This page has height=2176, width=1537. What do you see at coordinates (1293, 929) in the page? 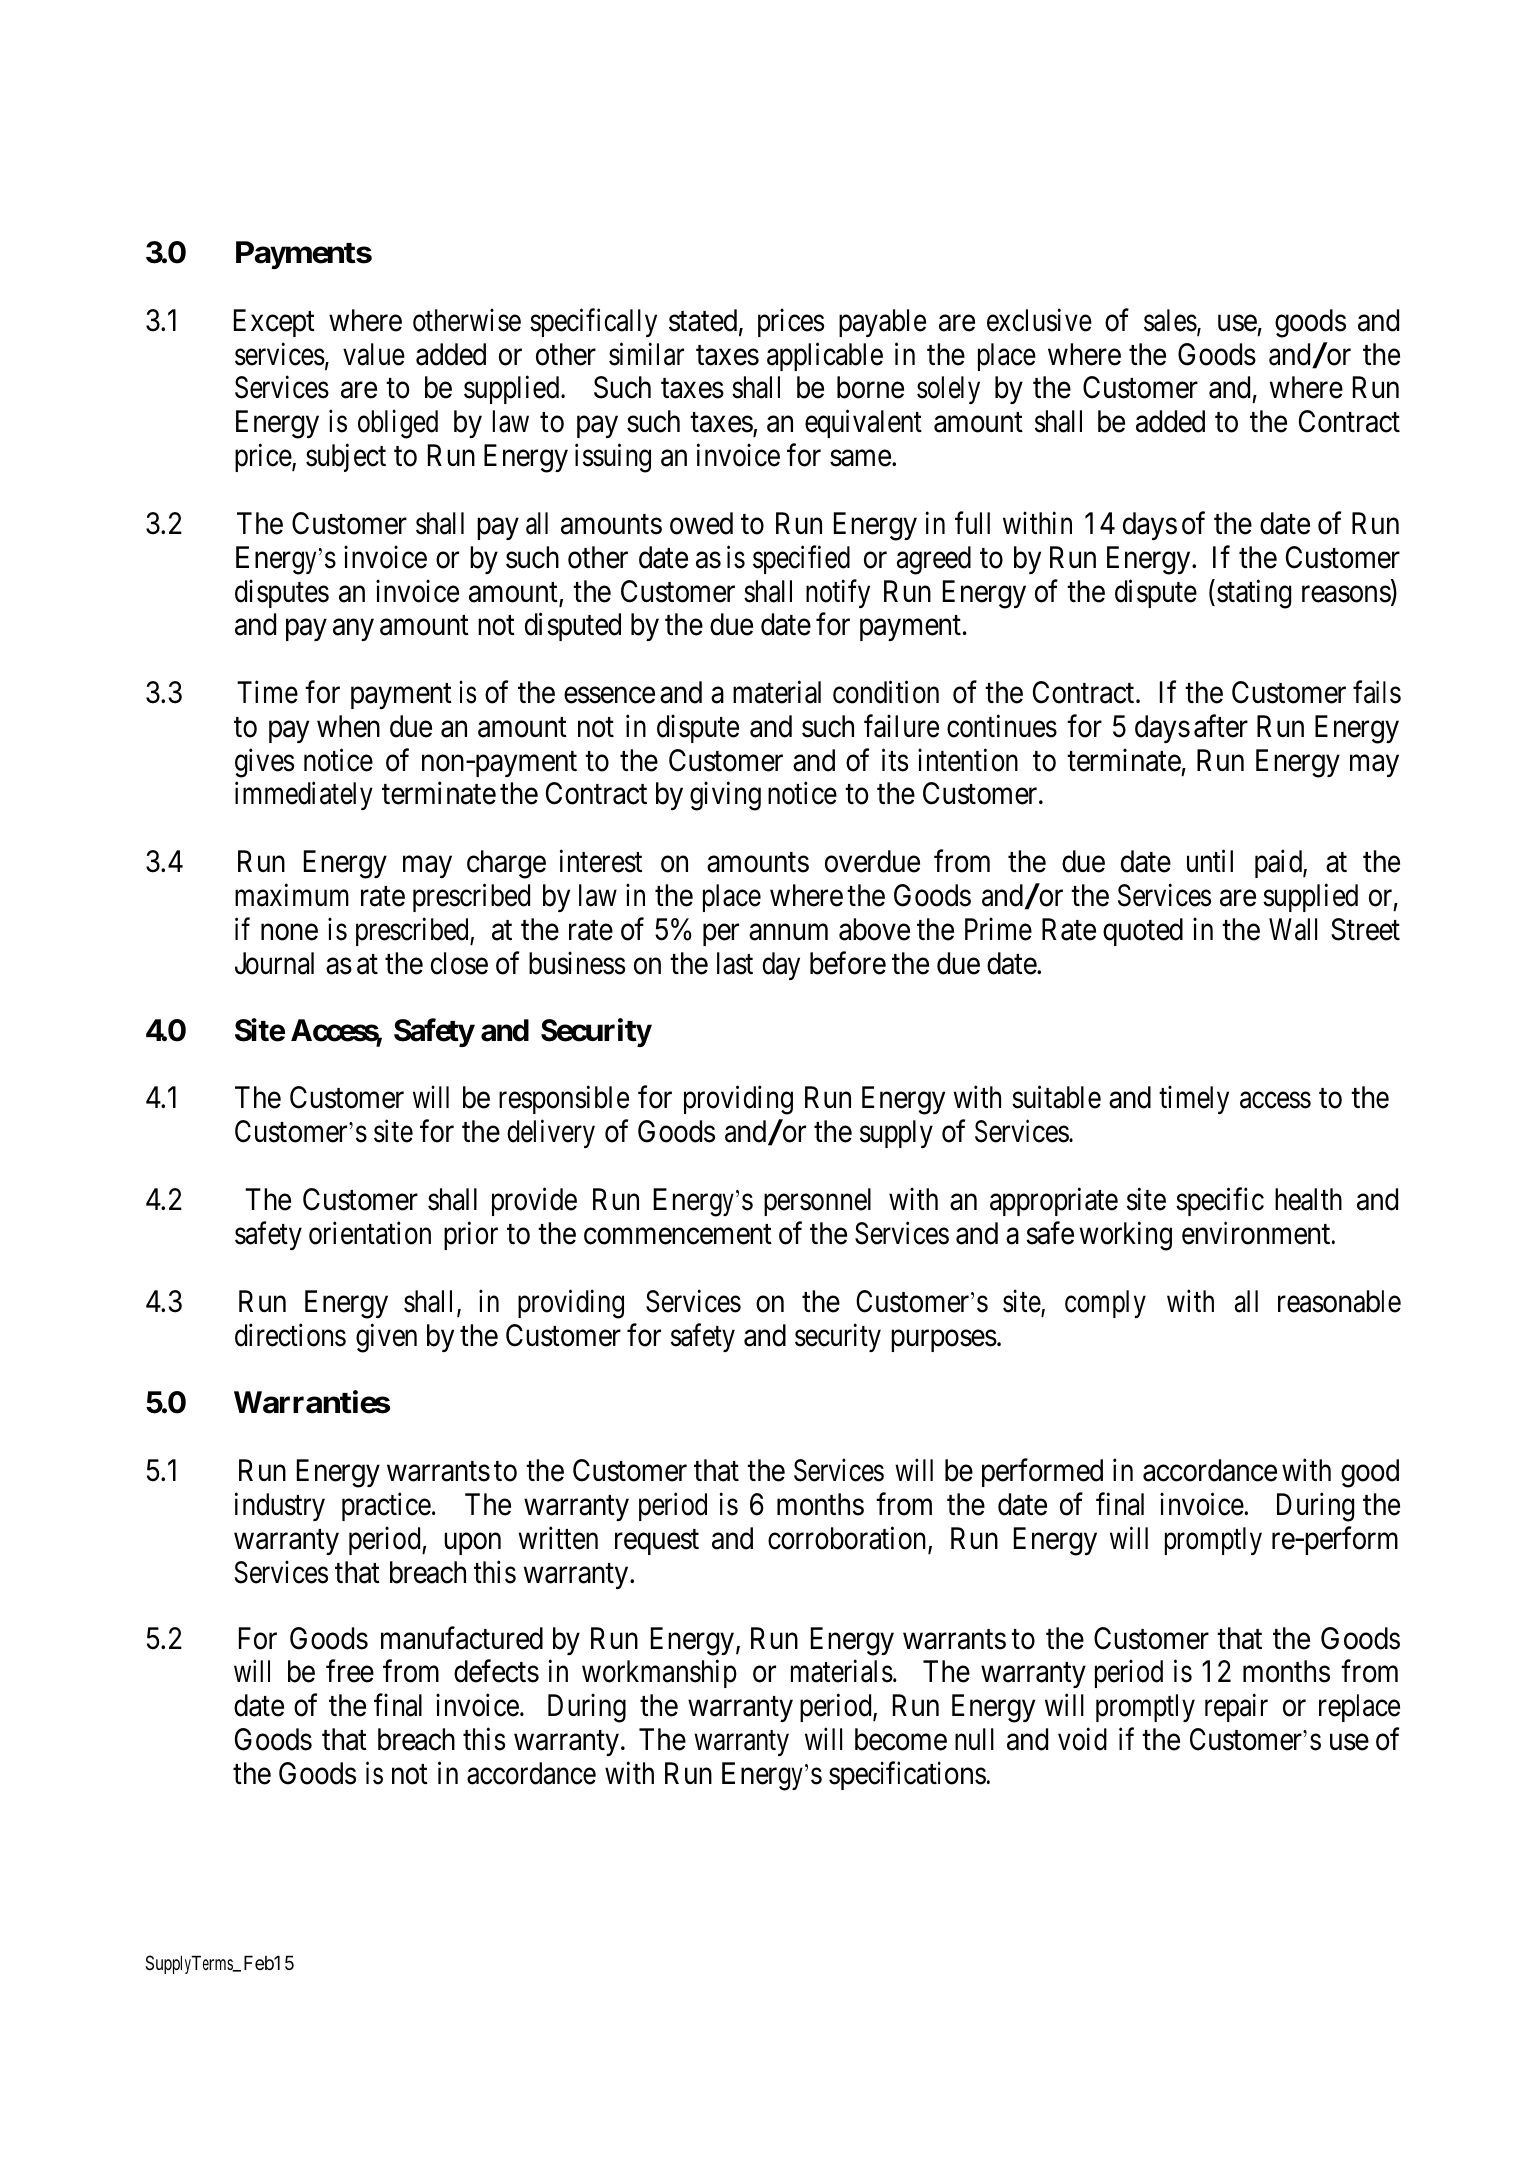
I see `Wall` at bounding box center [1293, 929].
